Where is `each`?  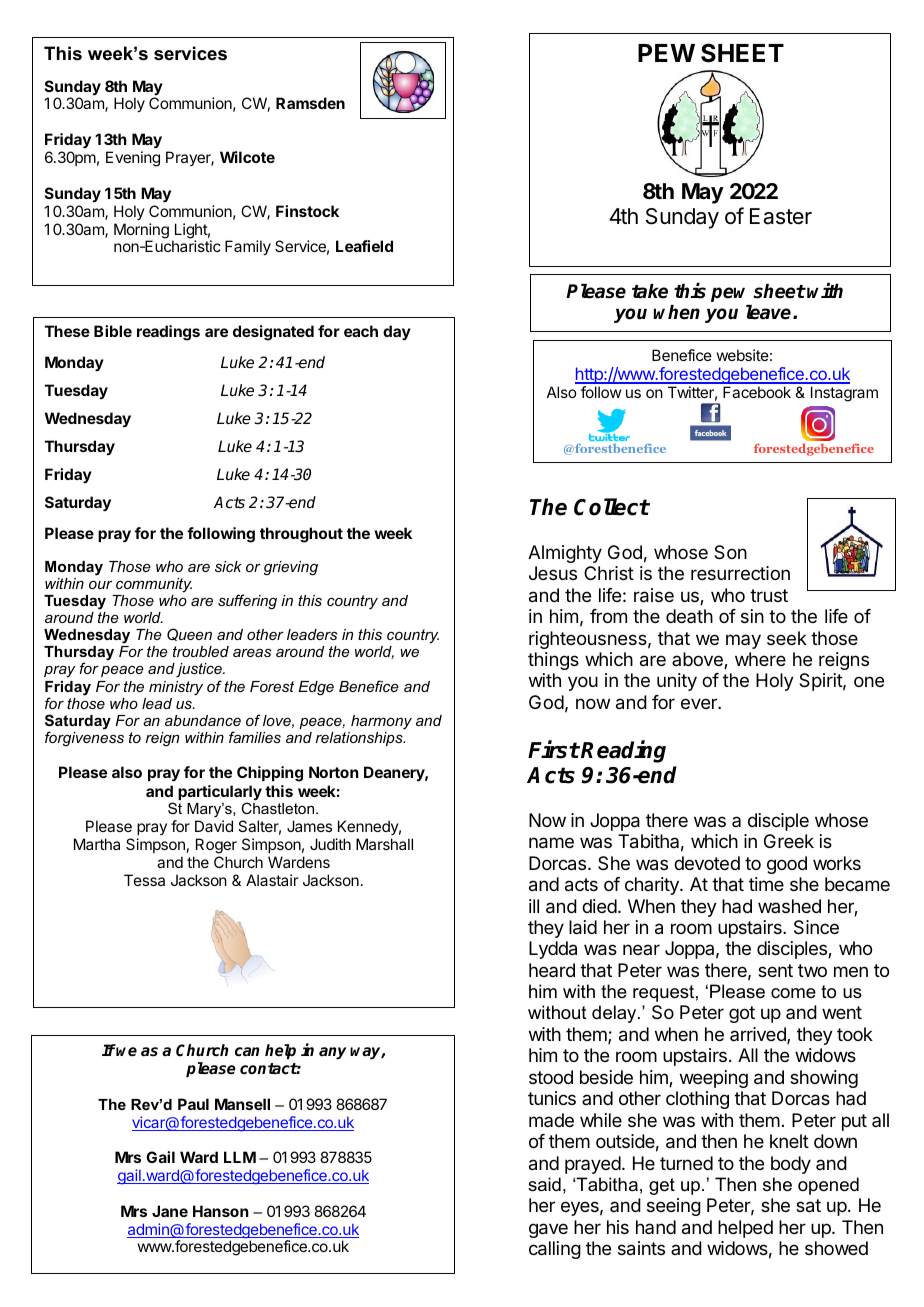
each is located at coordinates (361, 331).
